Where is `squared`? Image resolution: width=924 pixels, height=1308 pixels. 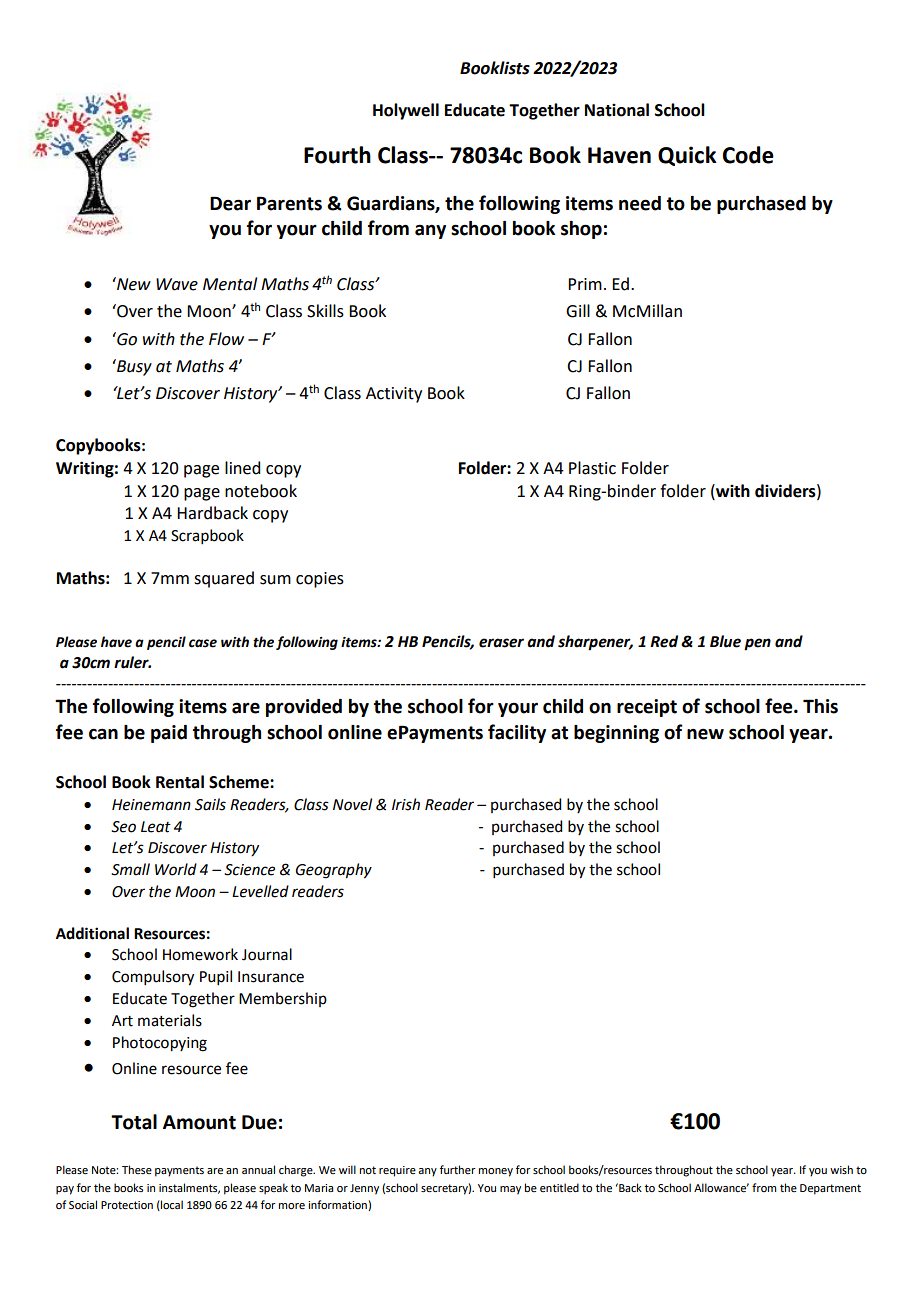
squared is located at coordinates (224, 579).
